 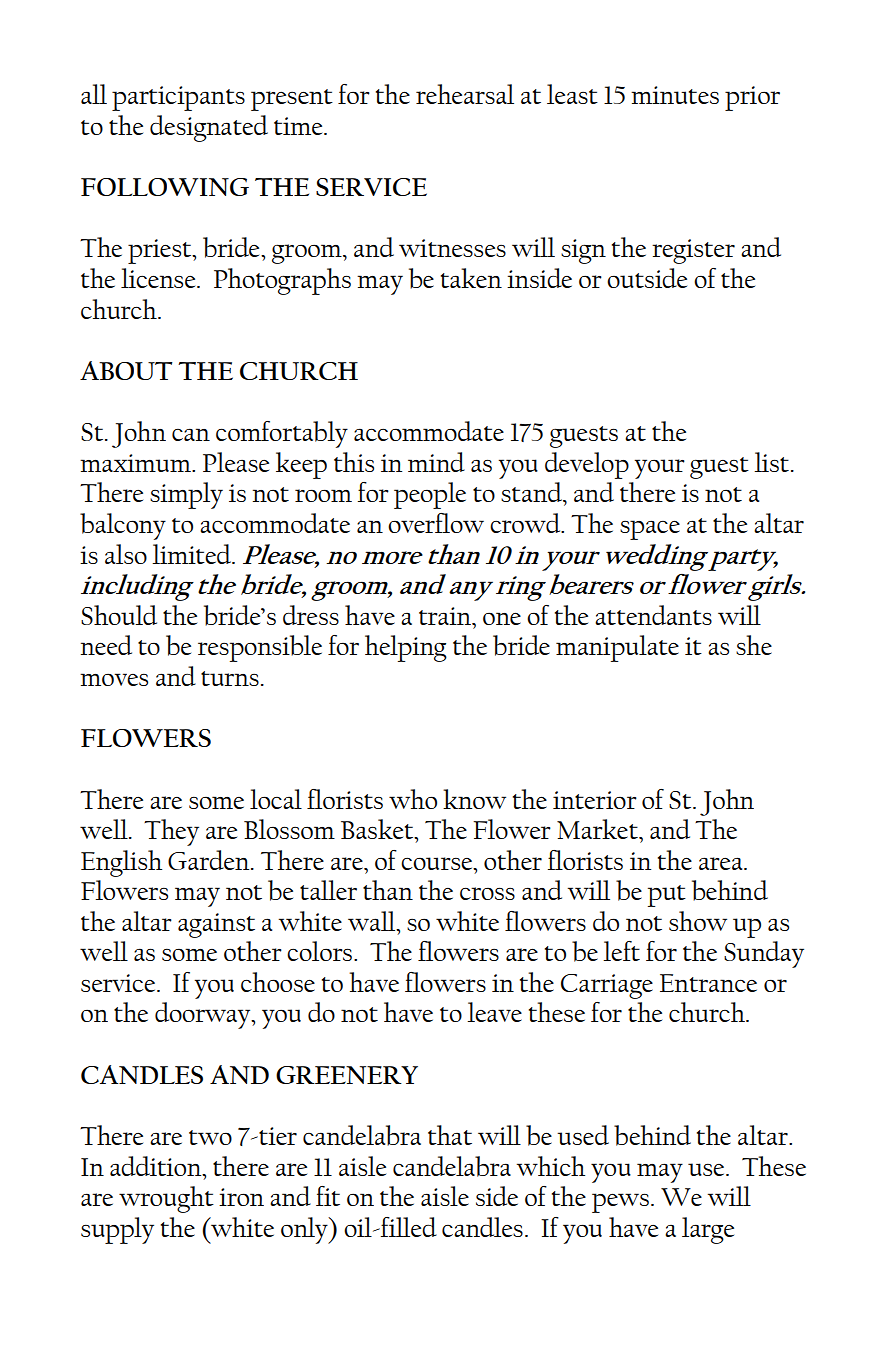 What do you see at coordinates (708, 1230) in the document?
I see `large` at bounding box center [708, 1230].
